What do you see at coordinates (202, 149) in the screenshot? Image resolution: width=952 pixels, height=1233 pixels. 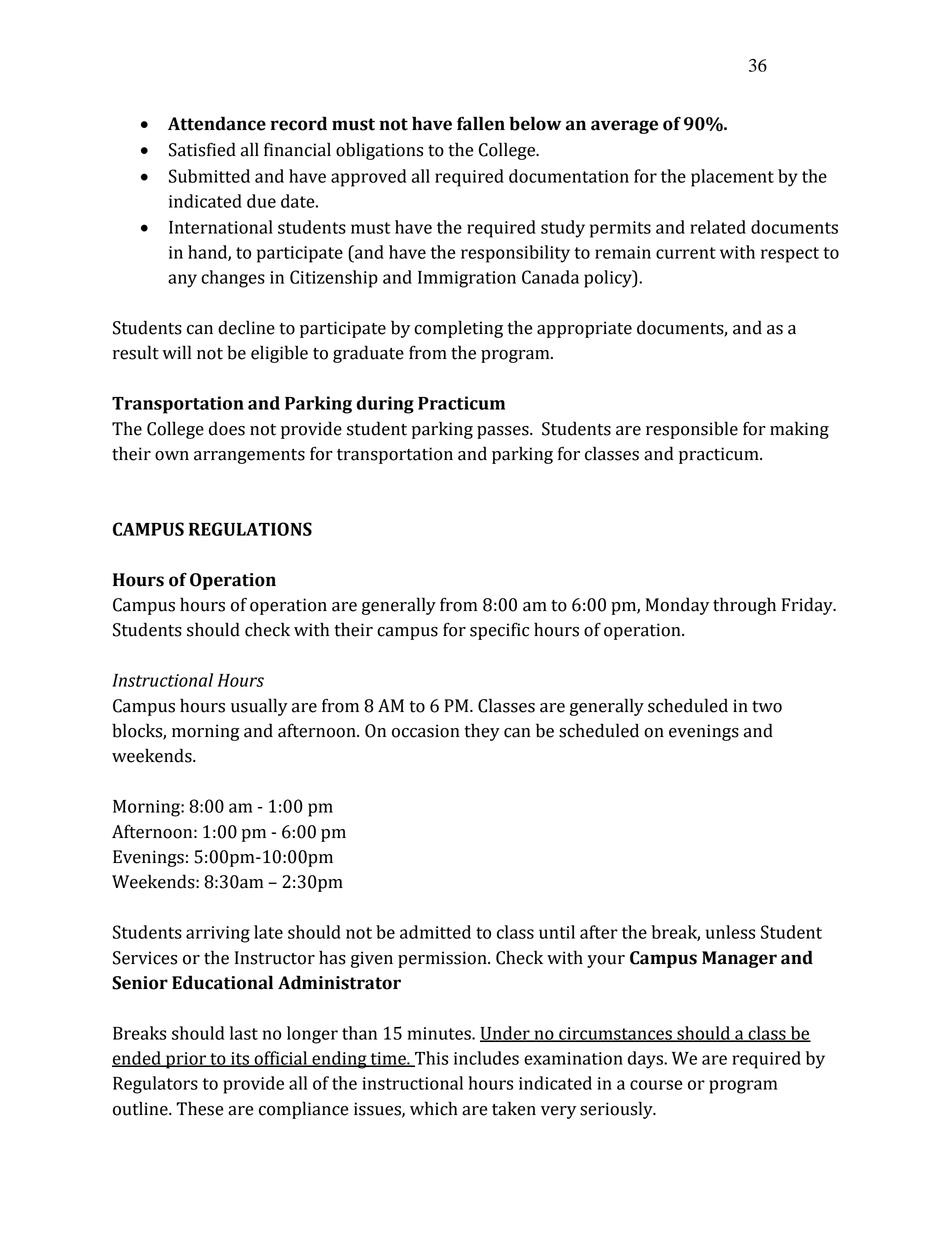 I see `Satisfied` at bounding box center [202, 149].
